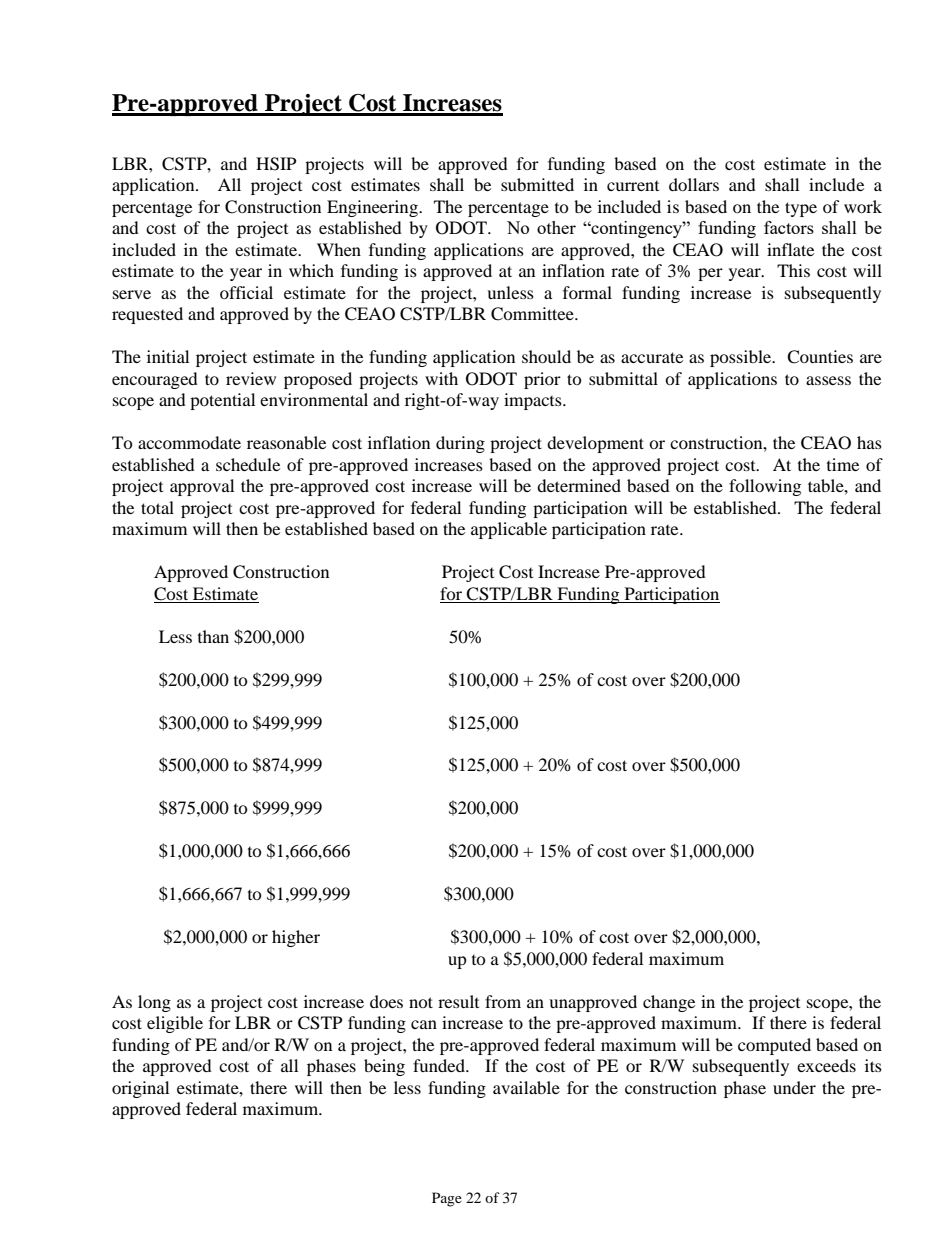 The width and height of the screenshot is (952, 1233). I want to click on following, so click(765, 487).
